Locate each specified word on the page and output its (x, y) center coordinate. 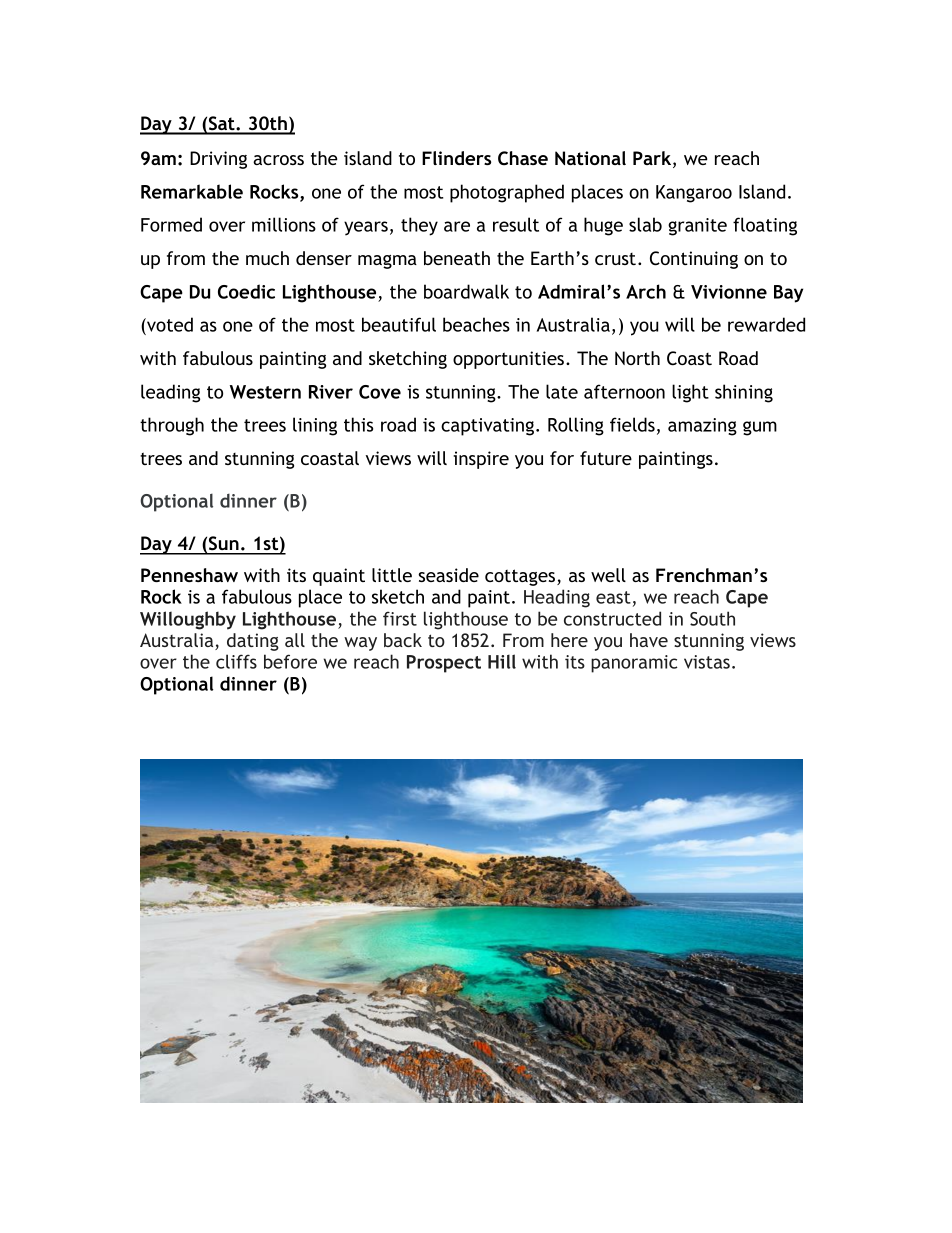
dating (253, 642)
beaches (476, 324)
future (606, 458)
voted (169, 324)
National (590, 158)
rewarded (766, 324)
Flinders (456, 158)
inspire (481, 460)
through (172, 426)
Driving (218, 160)
